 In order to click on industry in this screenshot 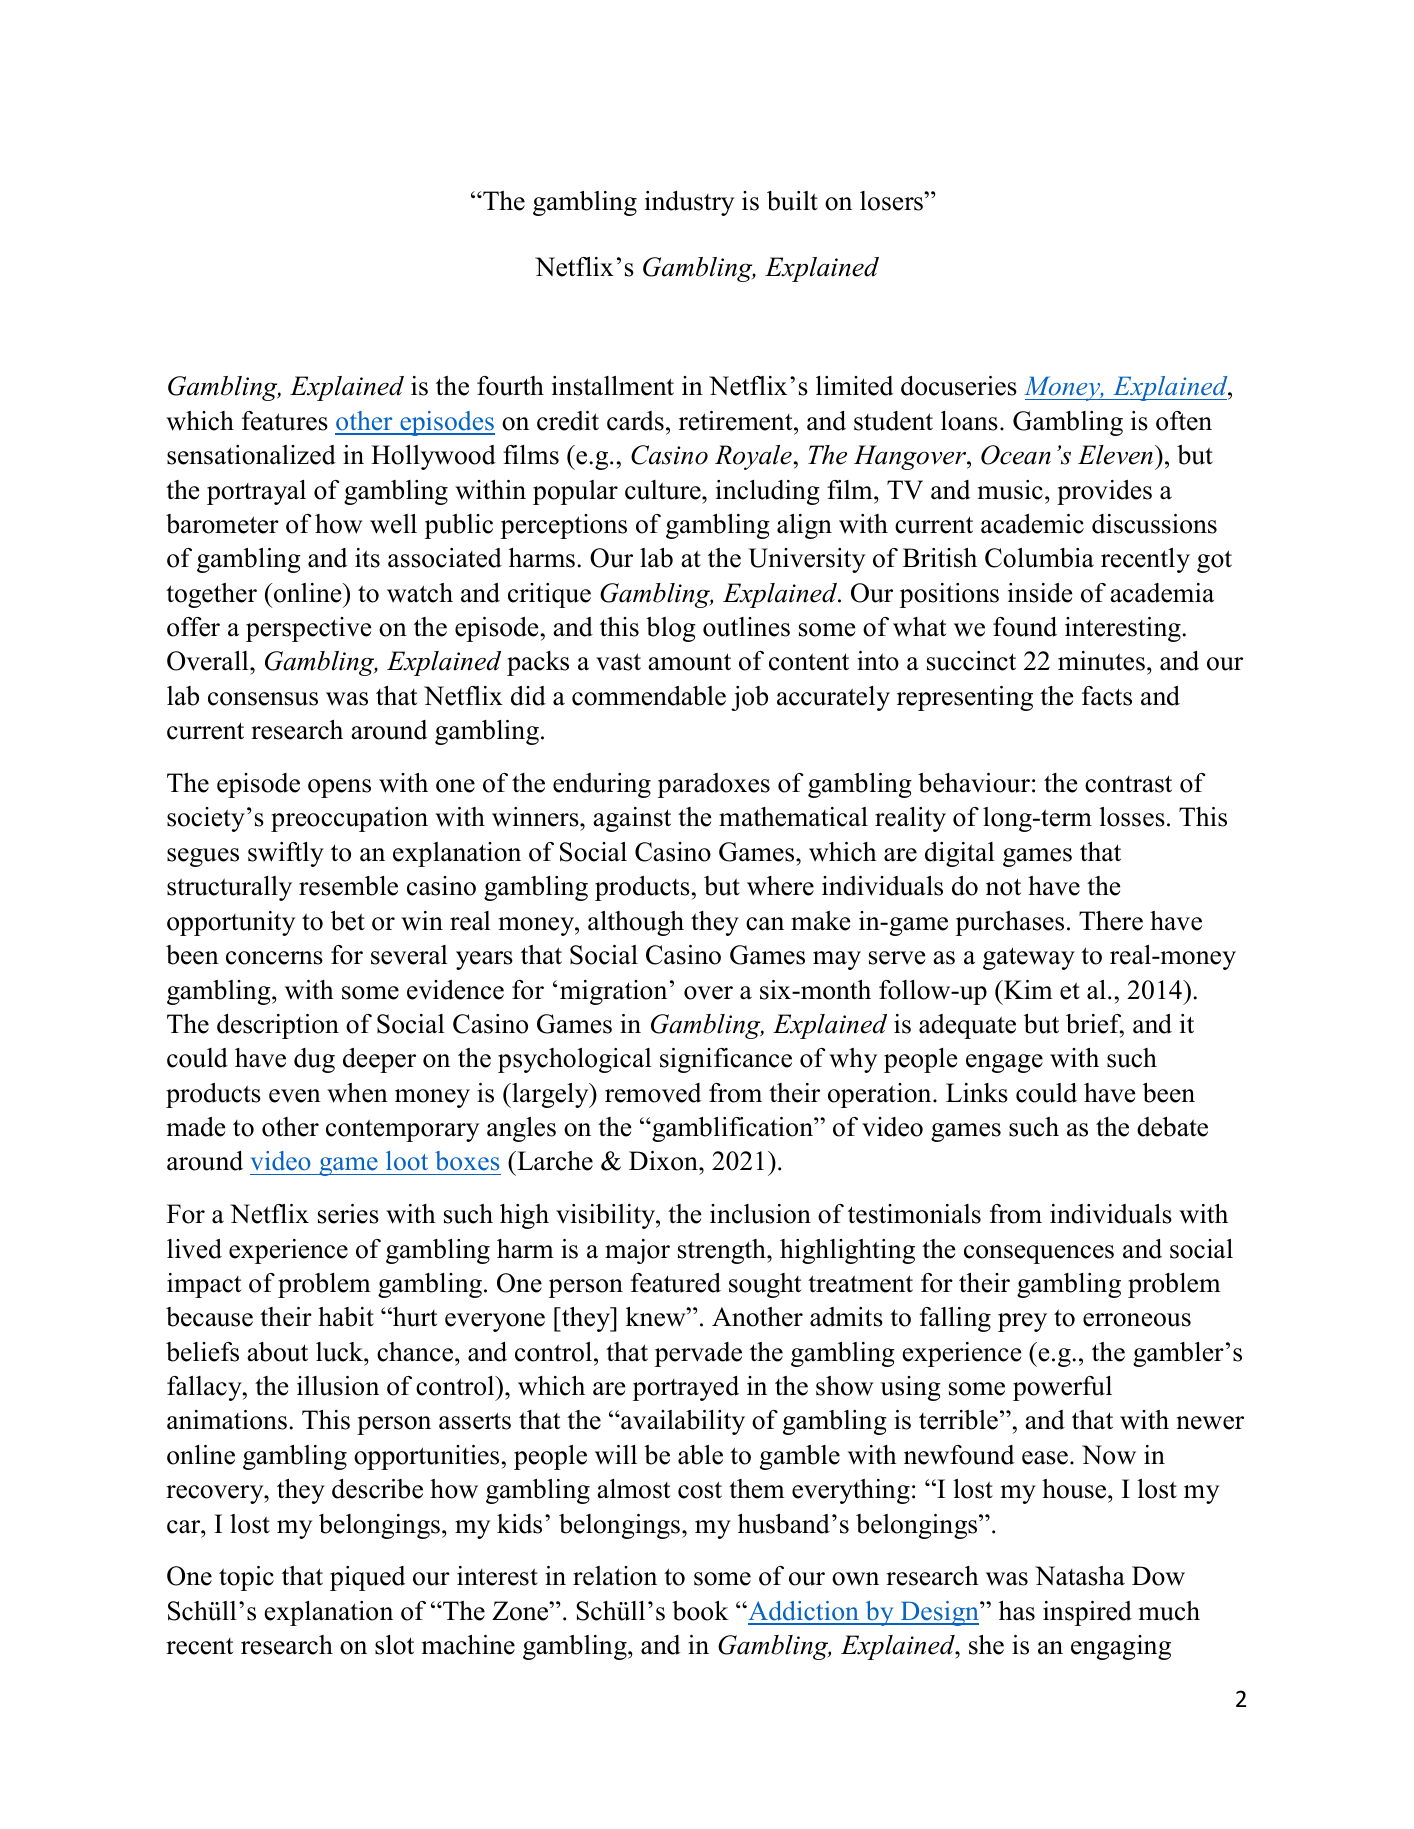, I will do `click(689, 203)`.
